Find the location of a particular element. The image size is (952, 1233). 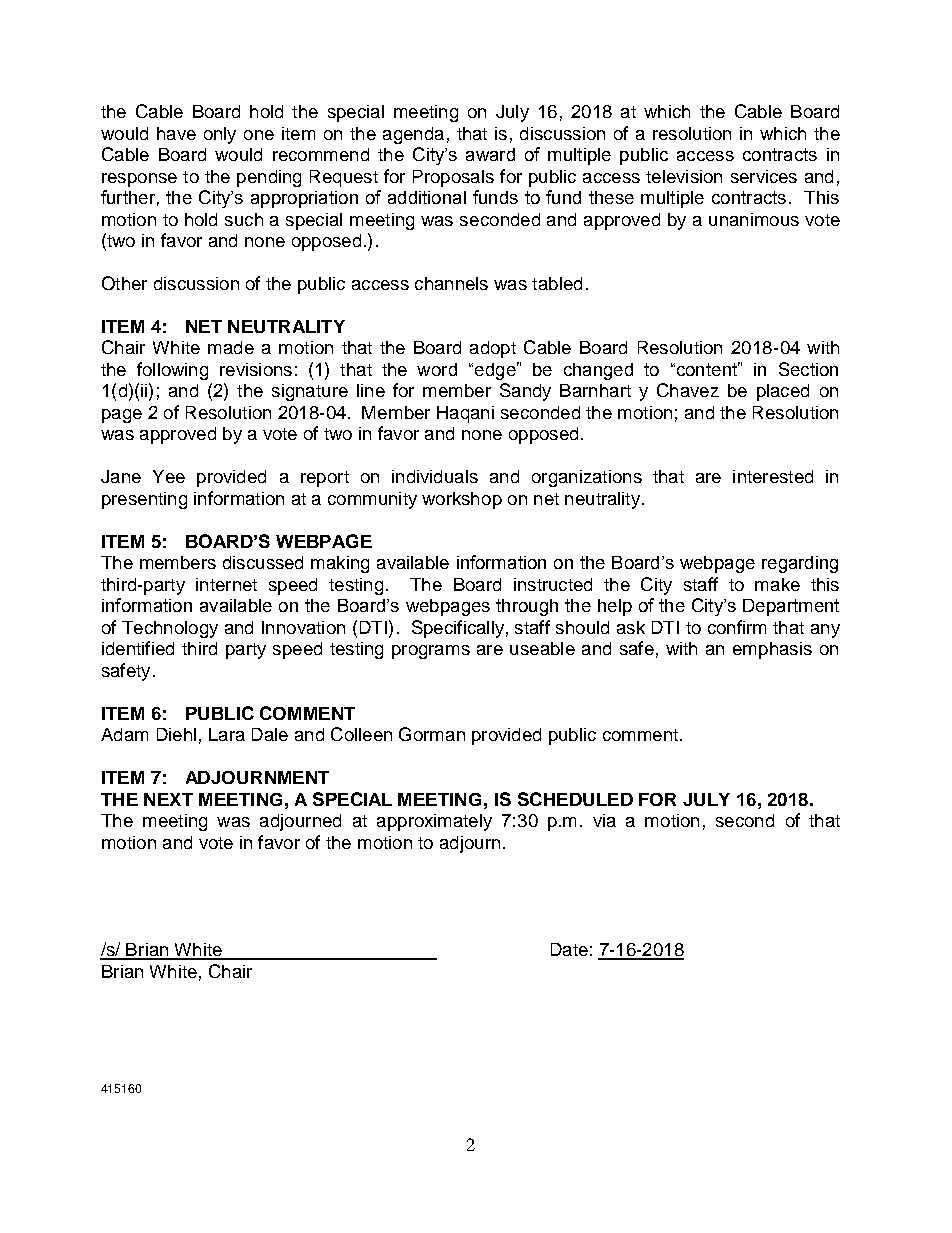

discussed is located at coordinates (263, 562).
